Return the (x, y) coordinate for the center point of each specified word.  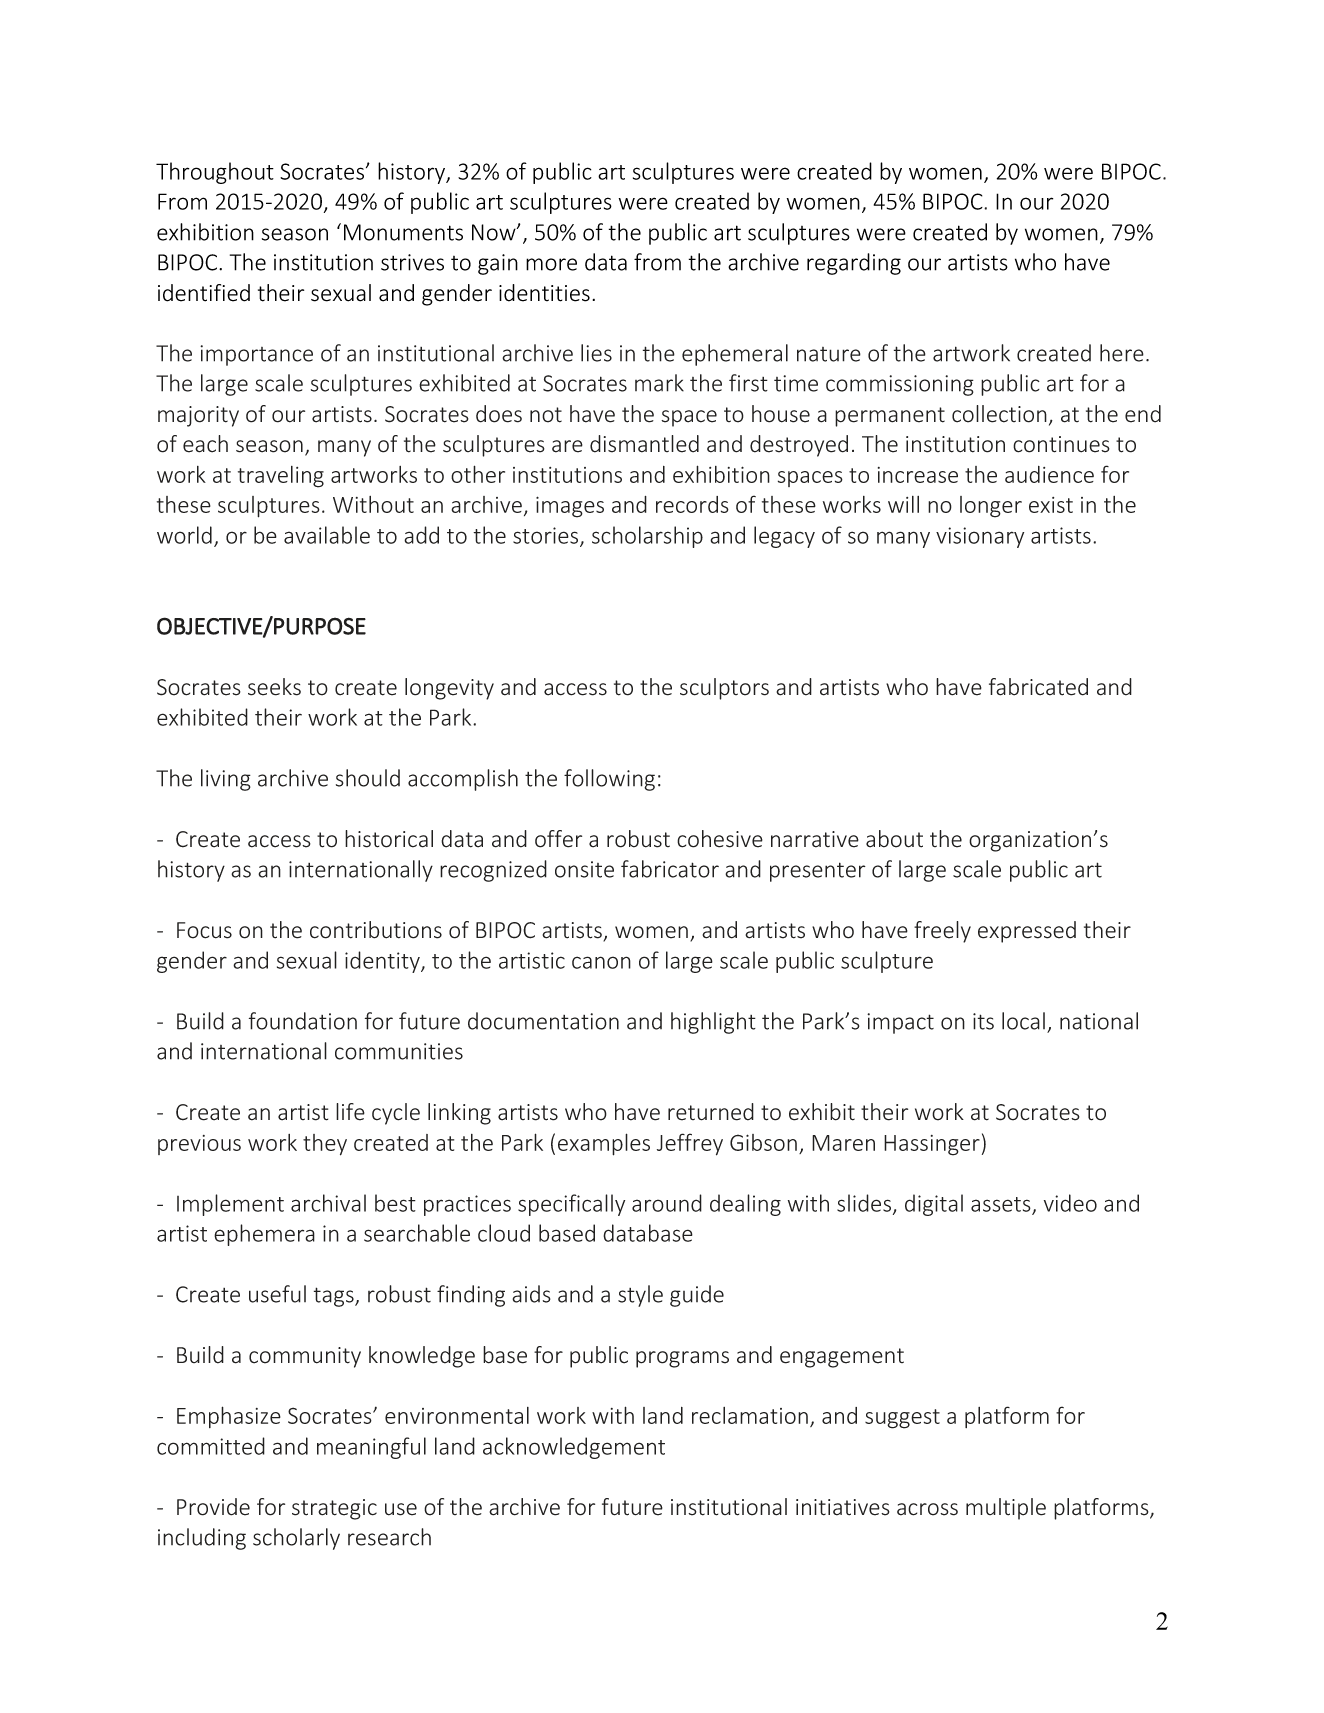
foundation (303, 1021)
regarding (854, 264)
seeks (274, 687)
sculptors (724, 689)
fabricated (1038, 687)
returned (711, 1112)
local (1023, 1021)
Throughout (215, 173)
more (551, 264)
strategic (334, 1509)
